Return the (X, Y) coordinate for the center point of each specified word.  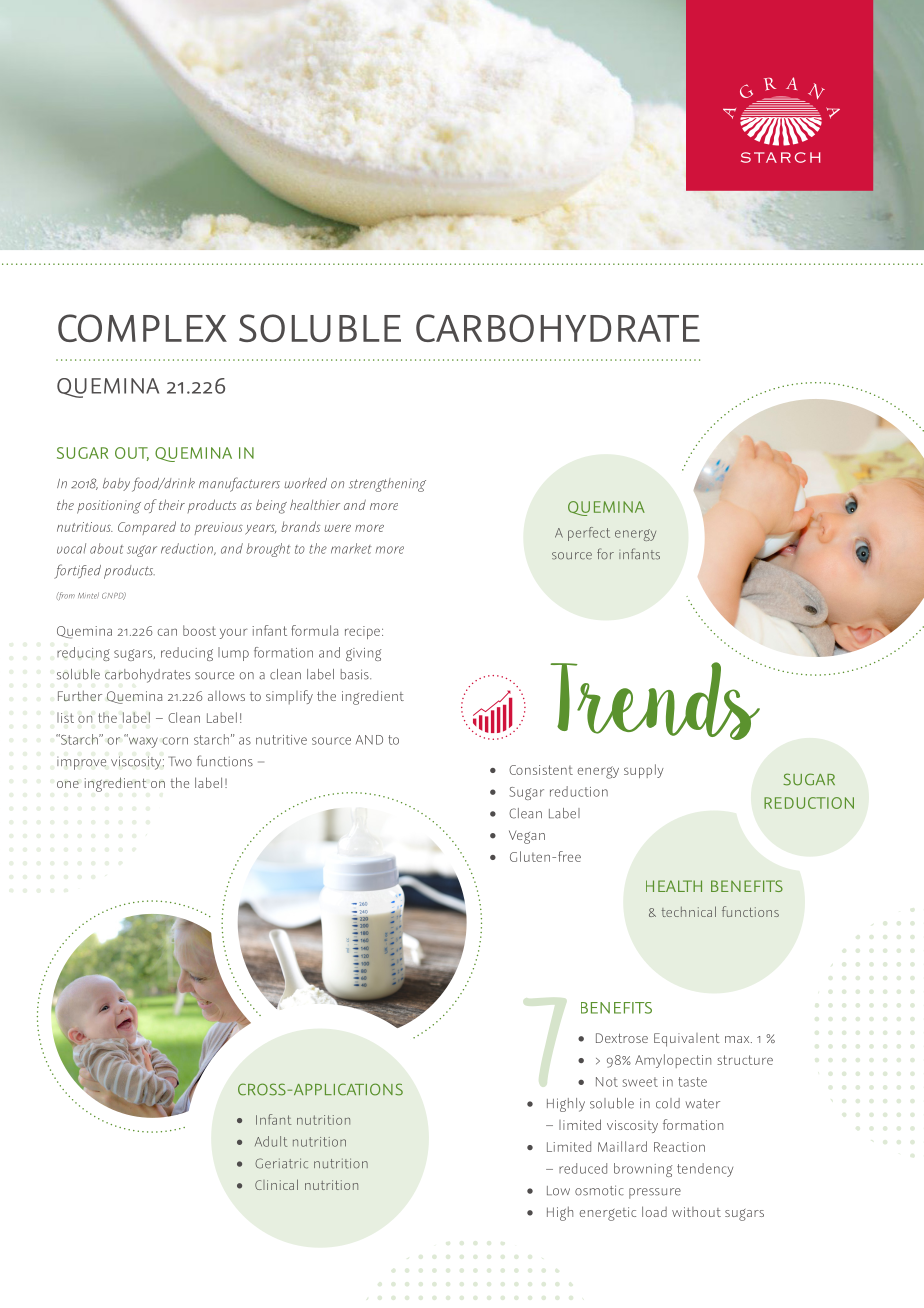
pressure (655, 1193)
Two (180, 761)
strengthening (387, 485)
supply (644, 771)
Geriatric (281, 1163)
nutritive (281, 740)
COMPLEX (142, 328)
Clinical (276, 1184)
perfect (589, 534)
